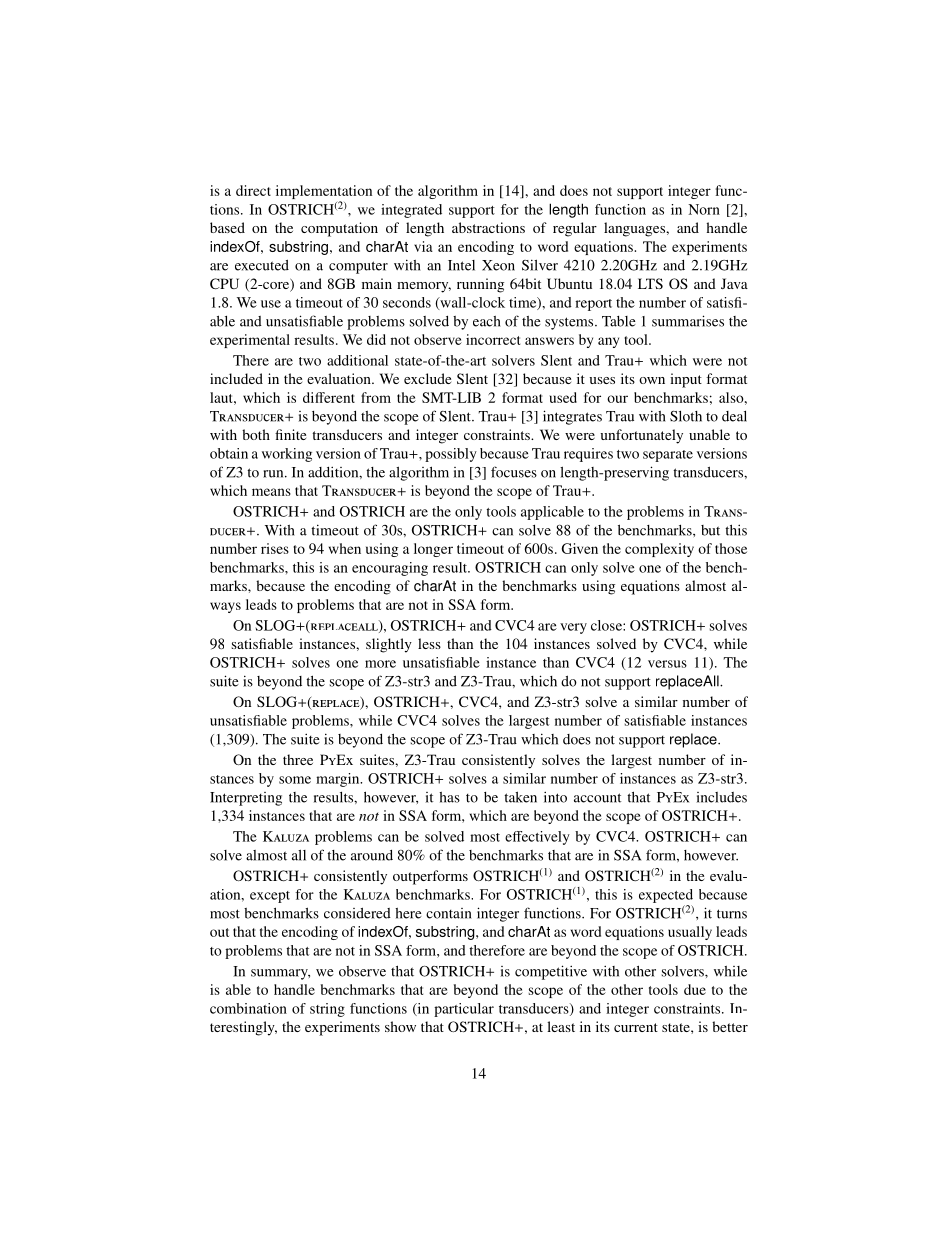 This screenshot has height=1233, width=952. I want to click on when, so click(345, 548).
